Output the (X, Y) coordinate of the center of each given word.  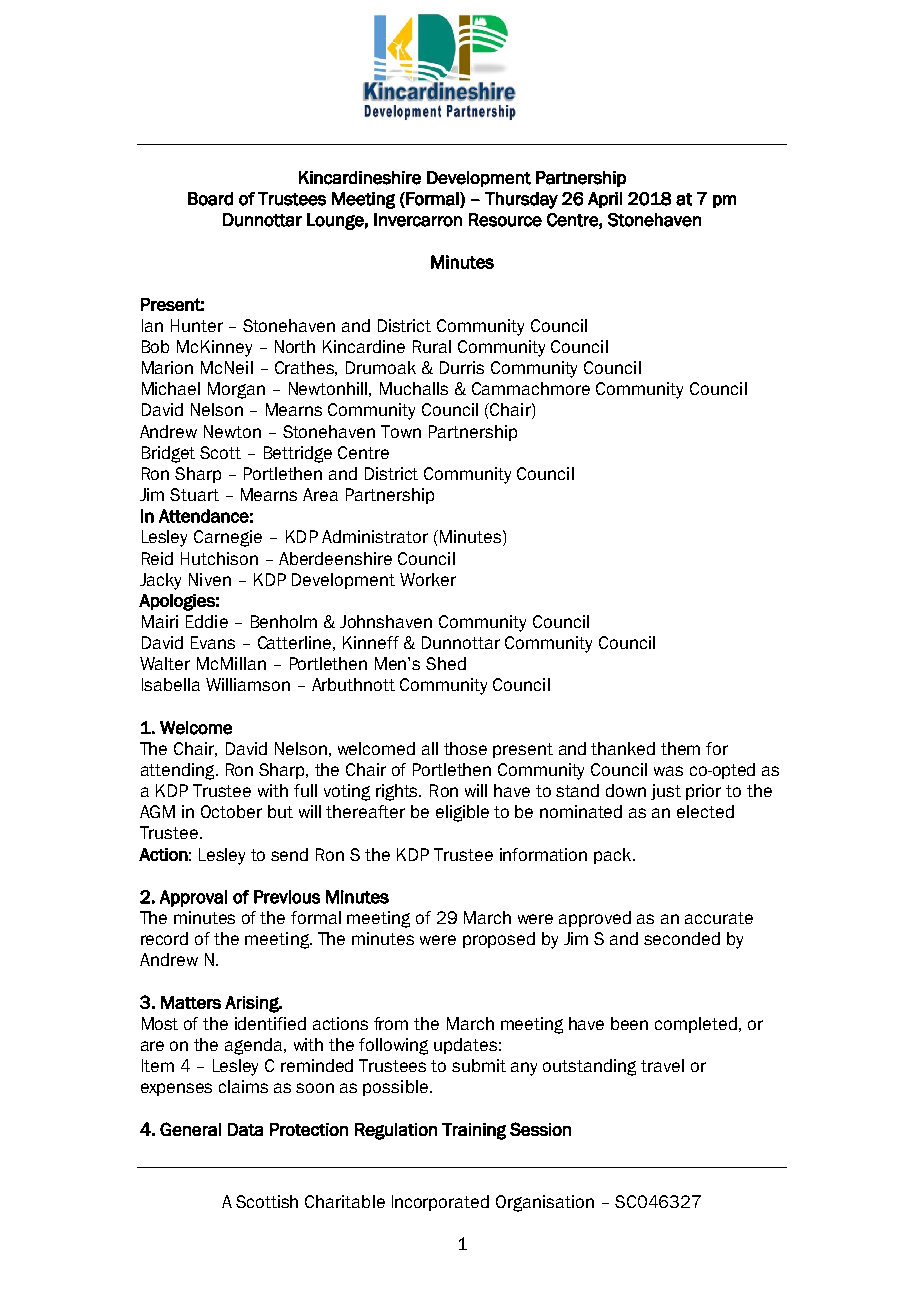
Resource (505, 220)
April (605, 200)
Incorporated (440, 1203)
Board (210, 199)
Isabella (171, 684)
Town (401, 431)
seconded (682, 938)
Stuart (194, 494)
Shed (446, 663)
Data (245, 1129)
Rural (432, 346)
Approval (193, 898)
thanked (623, 748)
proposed (499, 940)
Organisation (545, 1203)
